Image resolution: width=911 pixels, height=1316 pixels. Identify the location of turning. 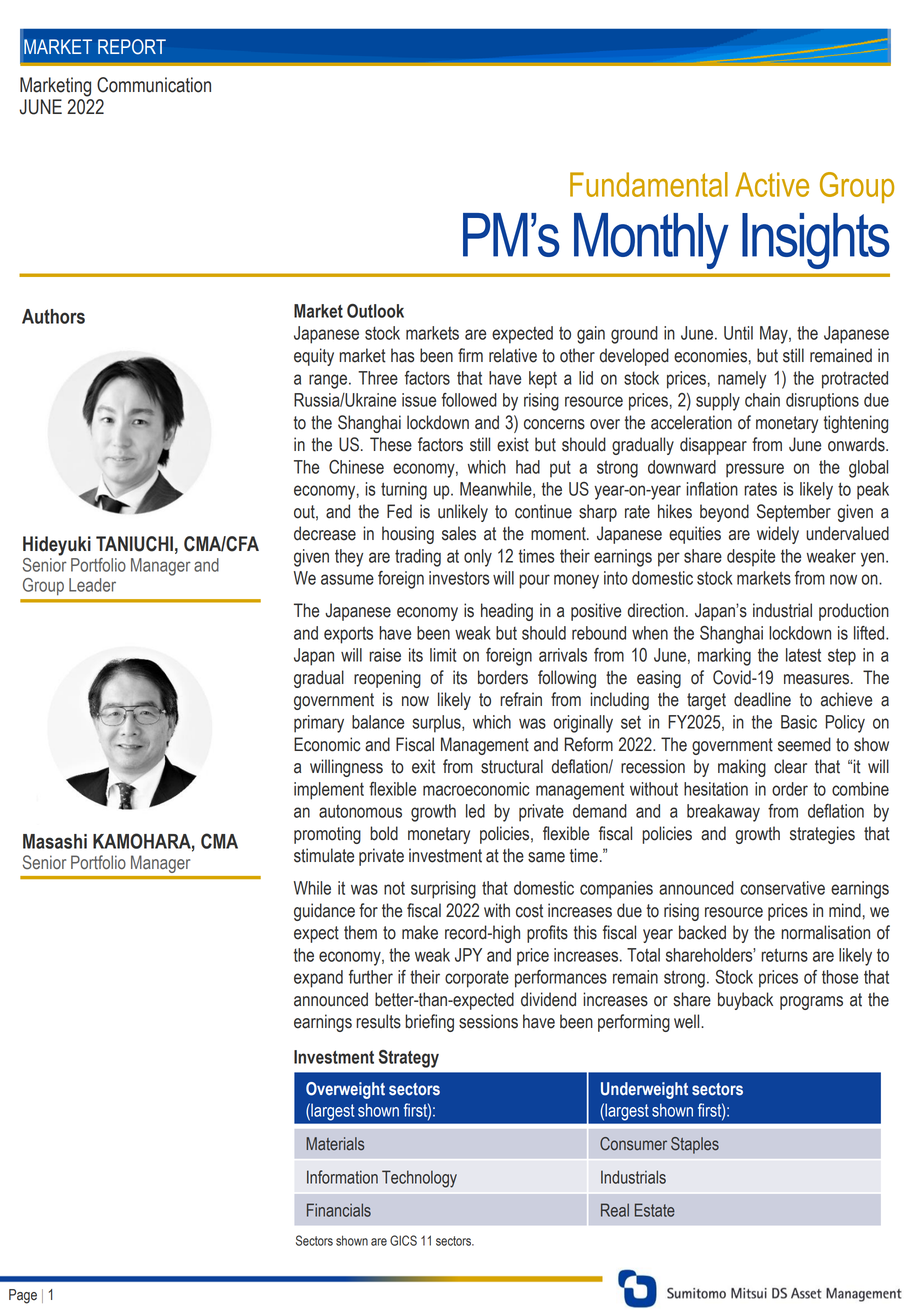
(404, 491).
